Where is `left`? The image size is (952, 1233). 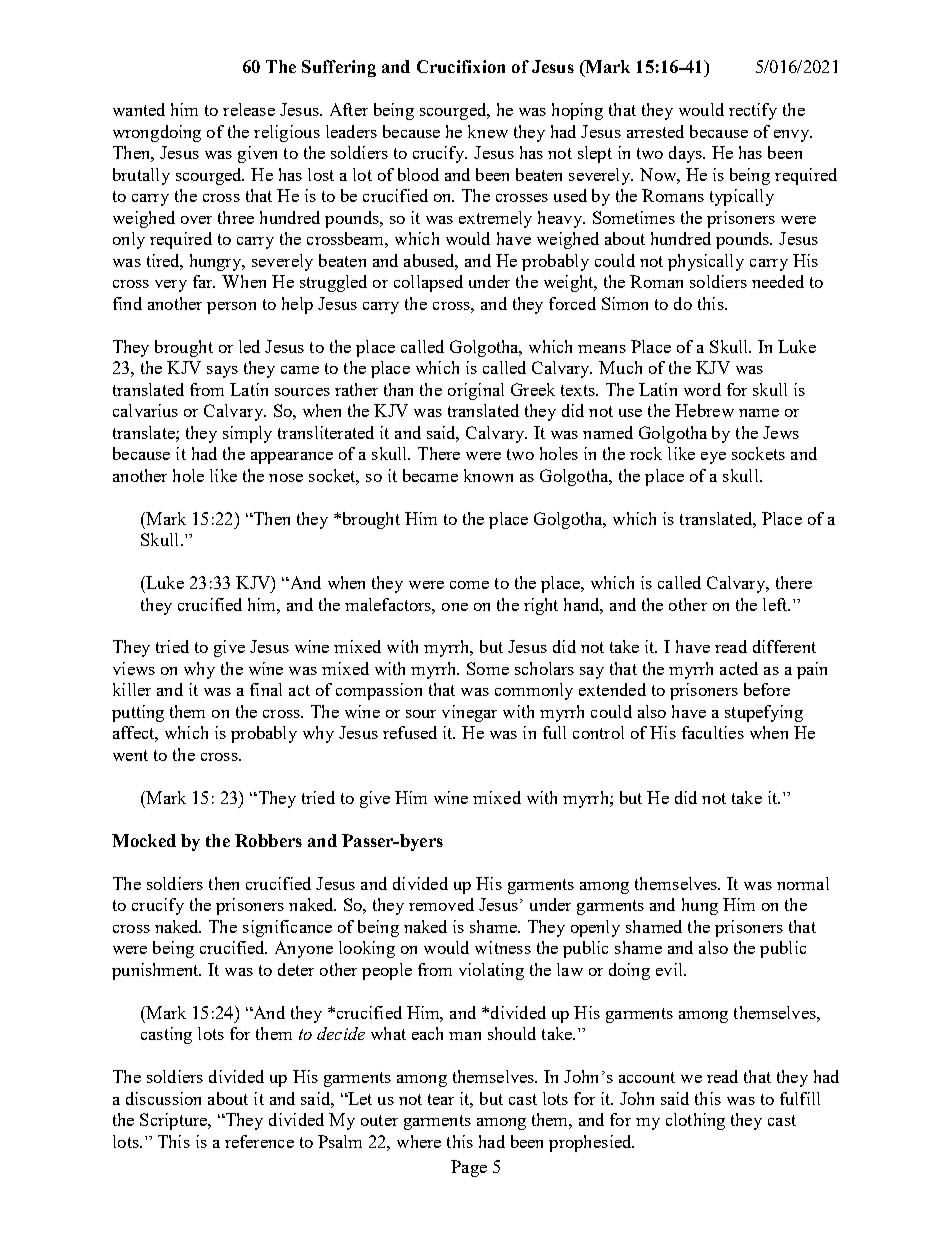 left is located at coordinates (776, 604).
